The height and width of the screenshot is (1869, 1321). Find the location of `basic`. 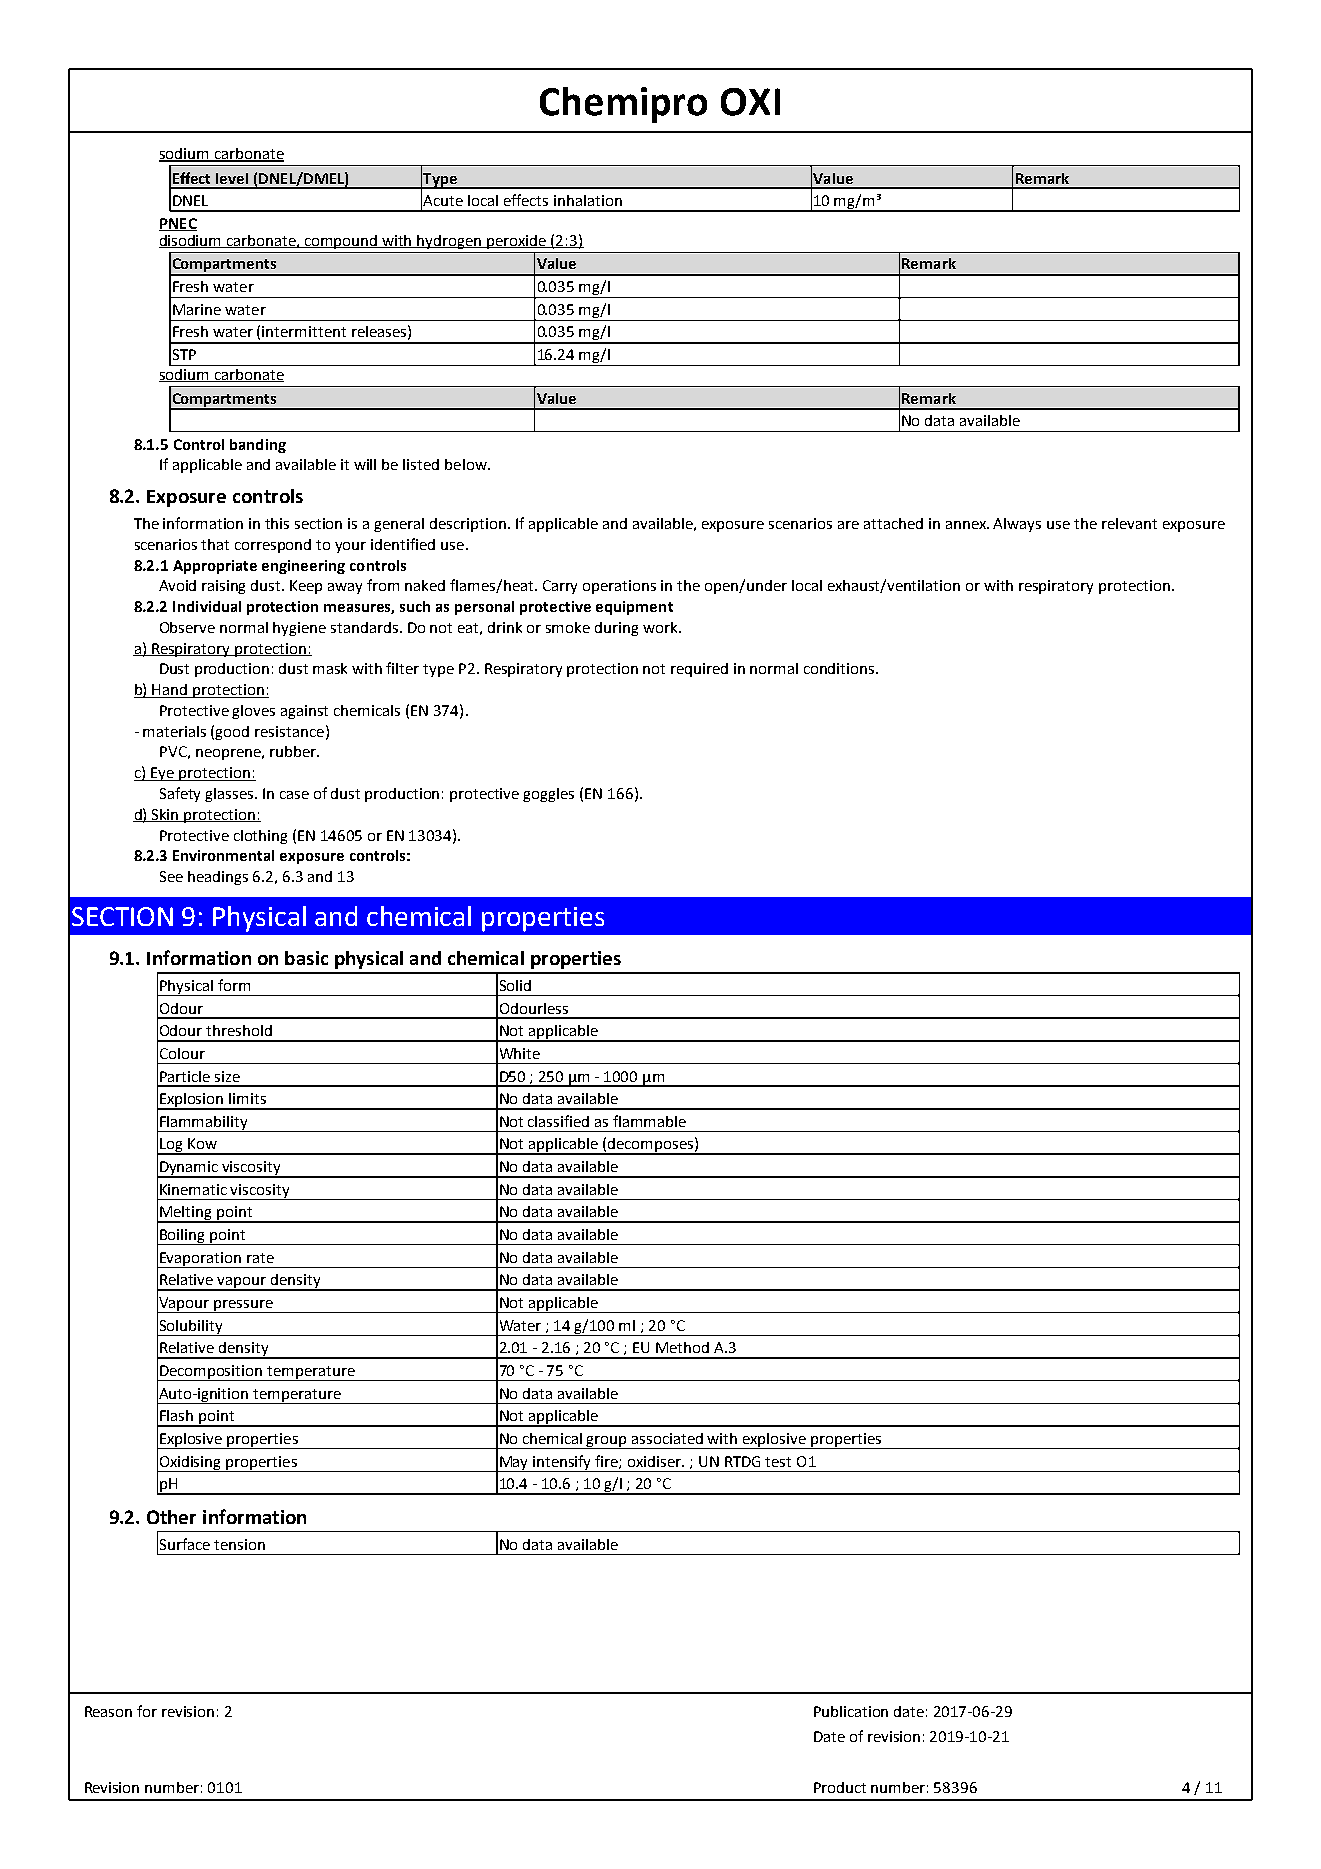

basic is located at coordinates (306, 958).
